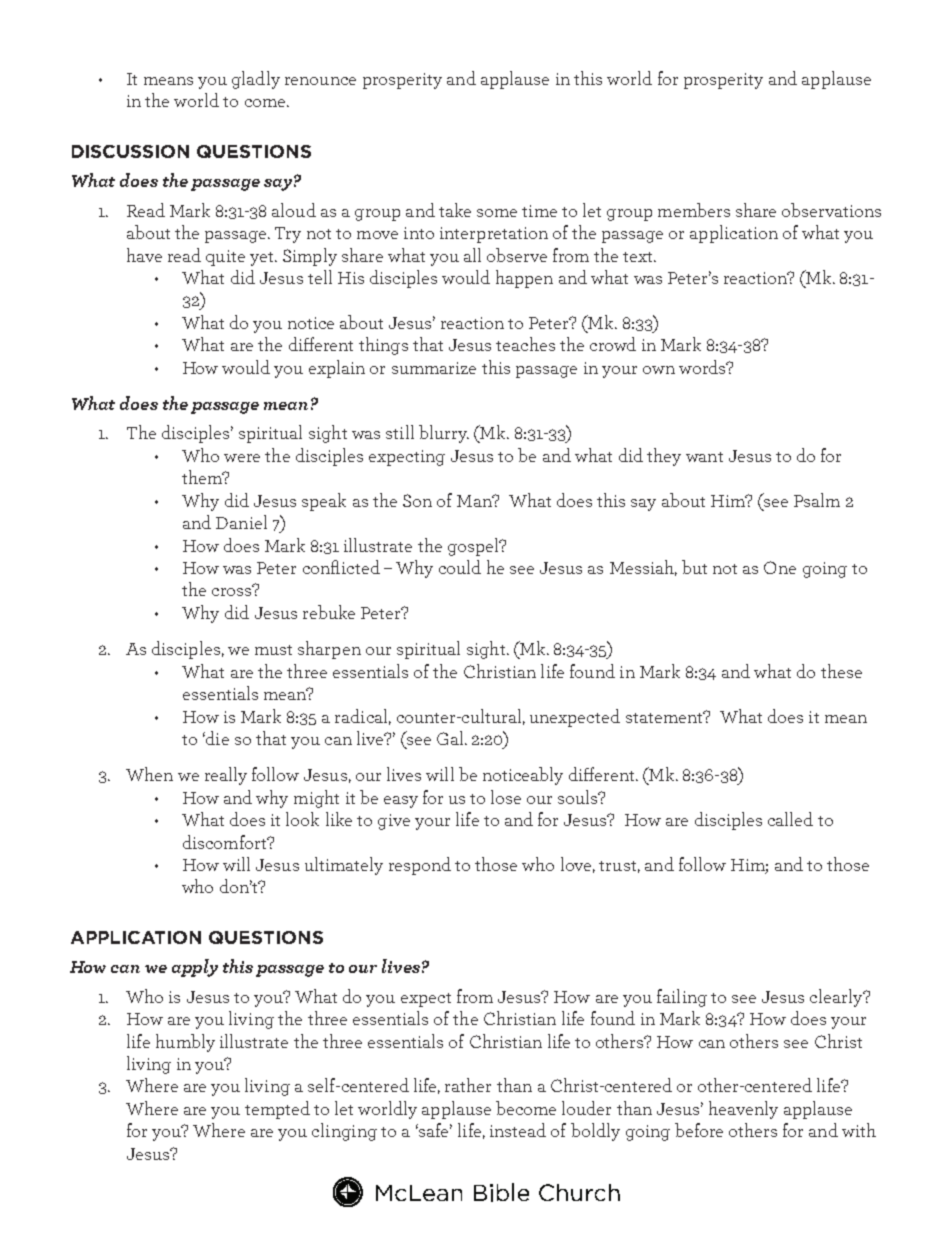 The image size is (952, 1233). What do you see at coordinates (256, 80) in the page?
I see `gladly` at bounding box center [256, 80].
